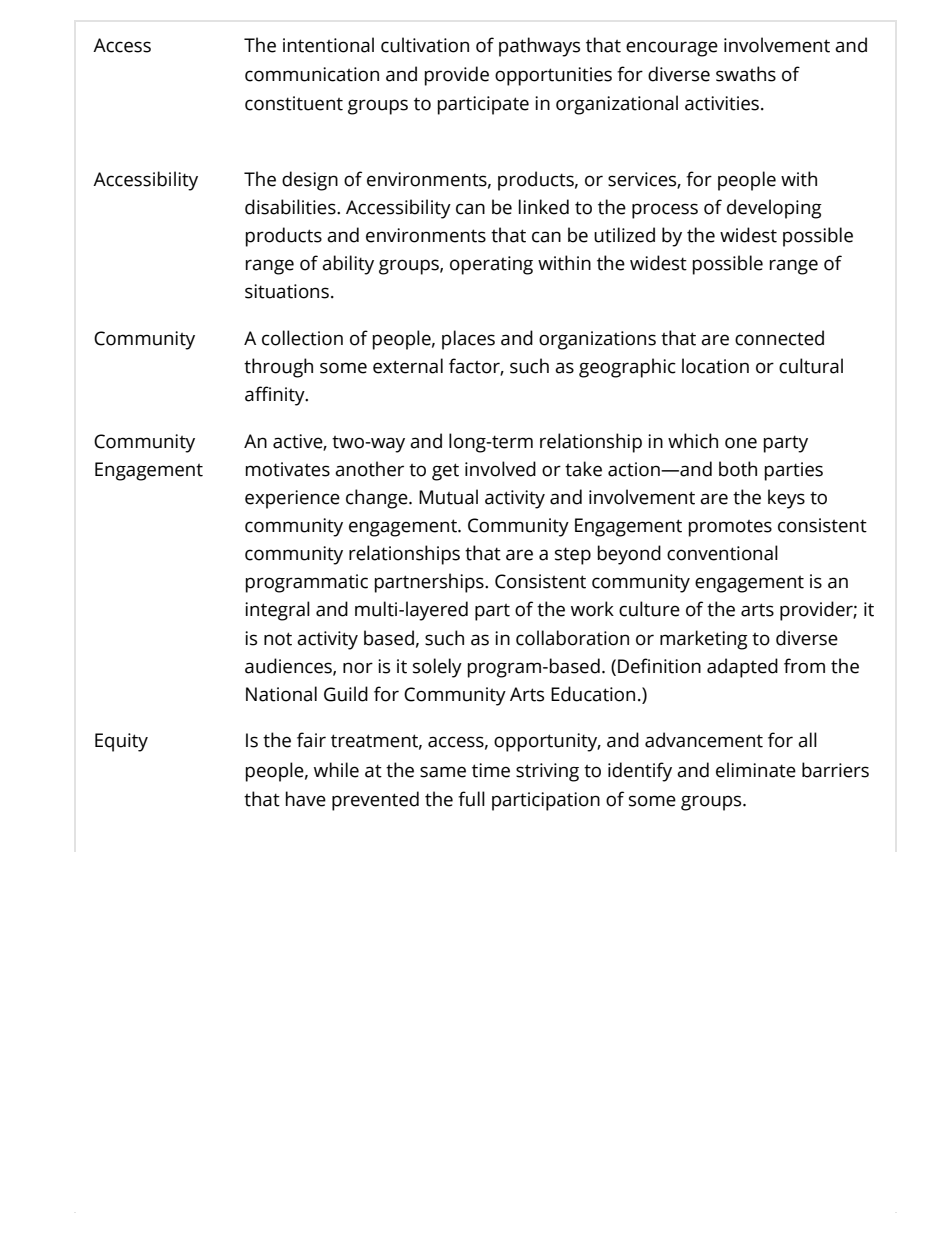 The width and height of the screenshot is (952, 1233). I want to click on communication, so click(312, 74).
